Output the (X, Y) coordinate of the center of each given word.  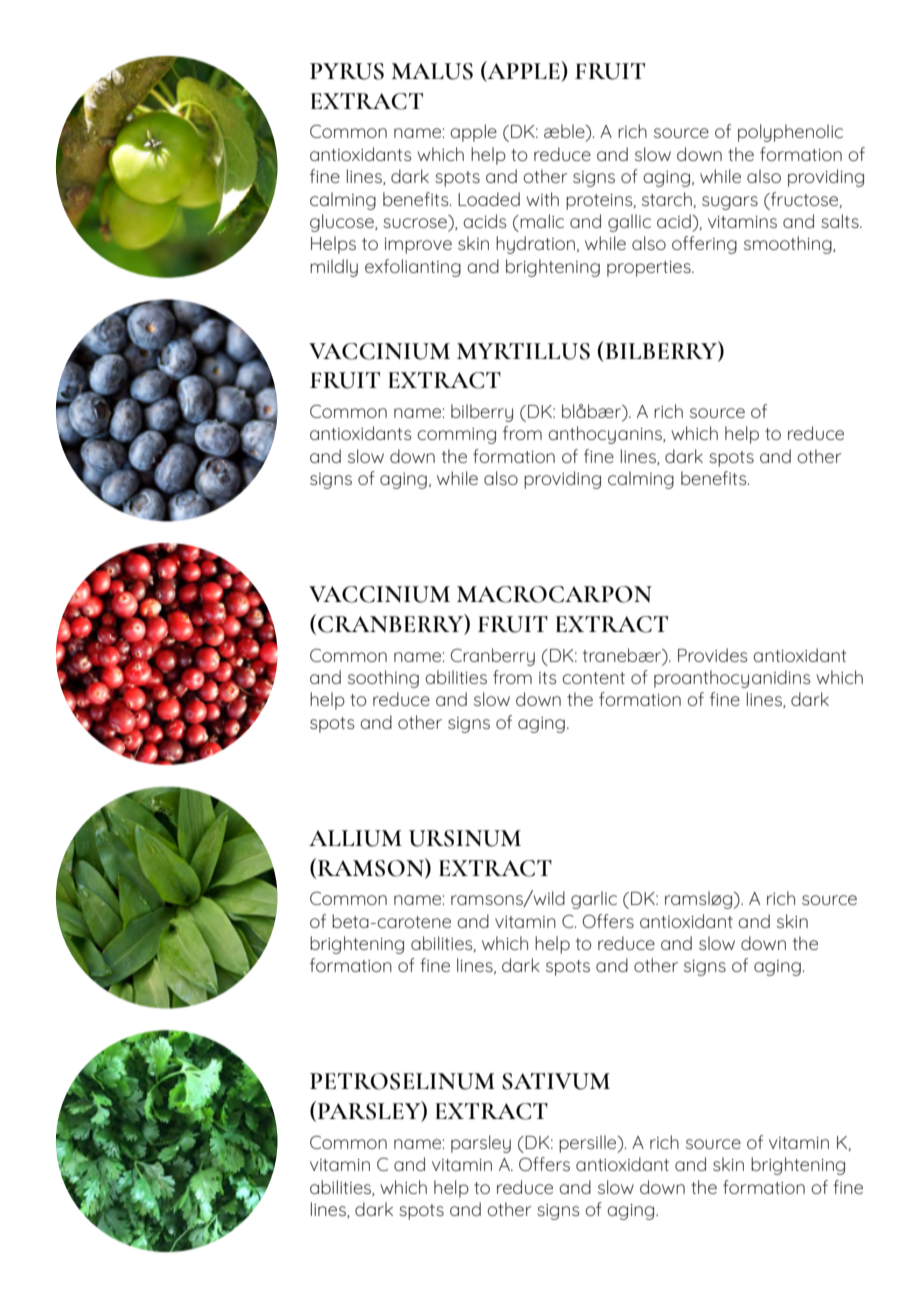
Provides (713, 655)
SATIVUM (556, 1081)
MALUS (432, 71)
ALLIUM (355, 838)
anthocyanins (606, 435)
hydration (535, 245)
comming (456, 436)
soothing (383, 679)
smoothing (789, 245)
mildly (334, 268)
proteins (600, 202)
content (593, 678)
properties (650, 269)
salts (841, 221)
